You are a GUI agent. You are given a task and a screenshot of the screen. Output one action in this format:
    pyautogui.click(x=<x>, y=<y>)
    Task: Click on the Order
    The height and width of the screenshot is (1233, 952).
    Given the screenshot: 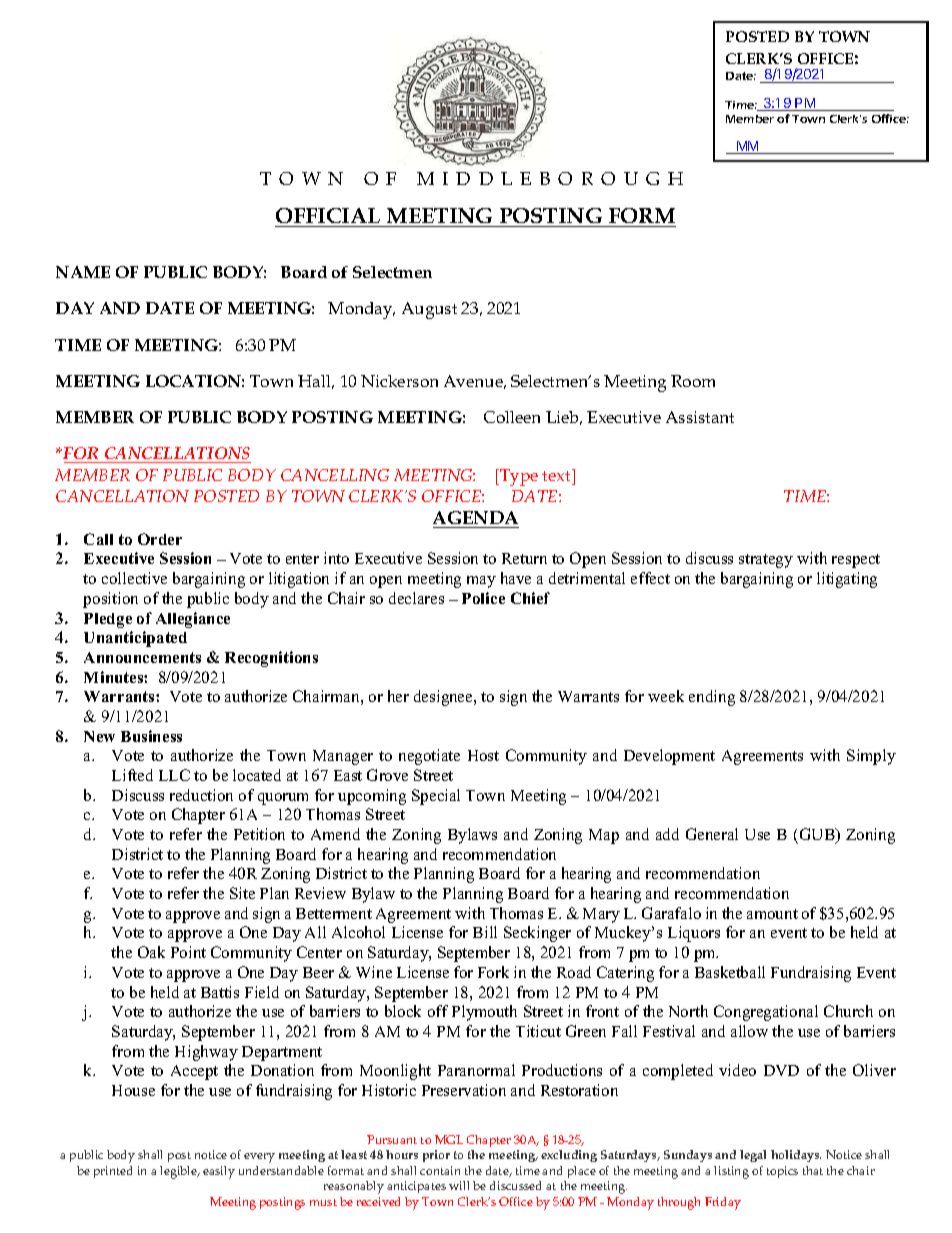 What is the action you would take?
    pyautogui.click(x=160, y=539)
